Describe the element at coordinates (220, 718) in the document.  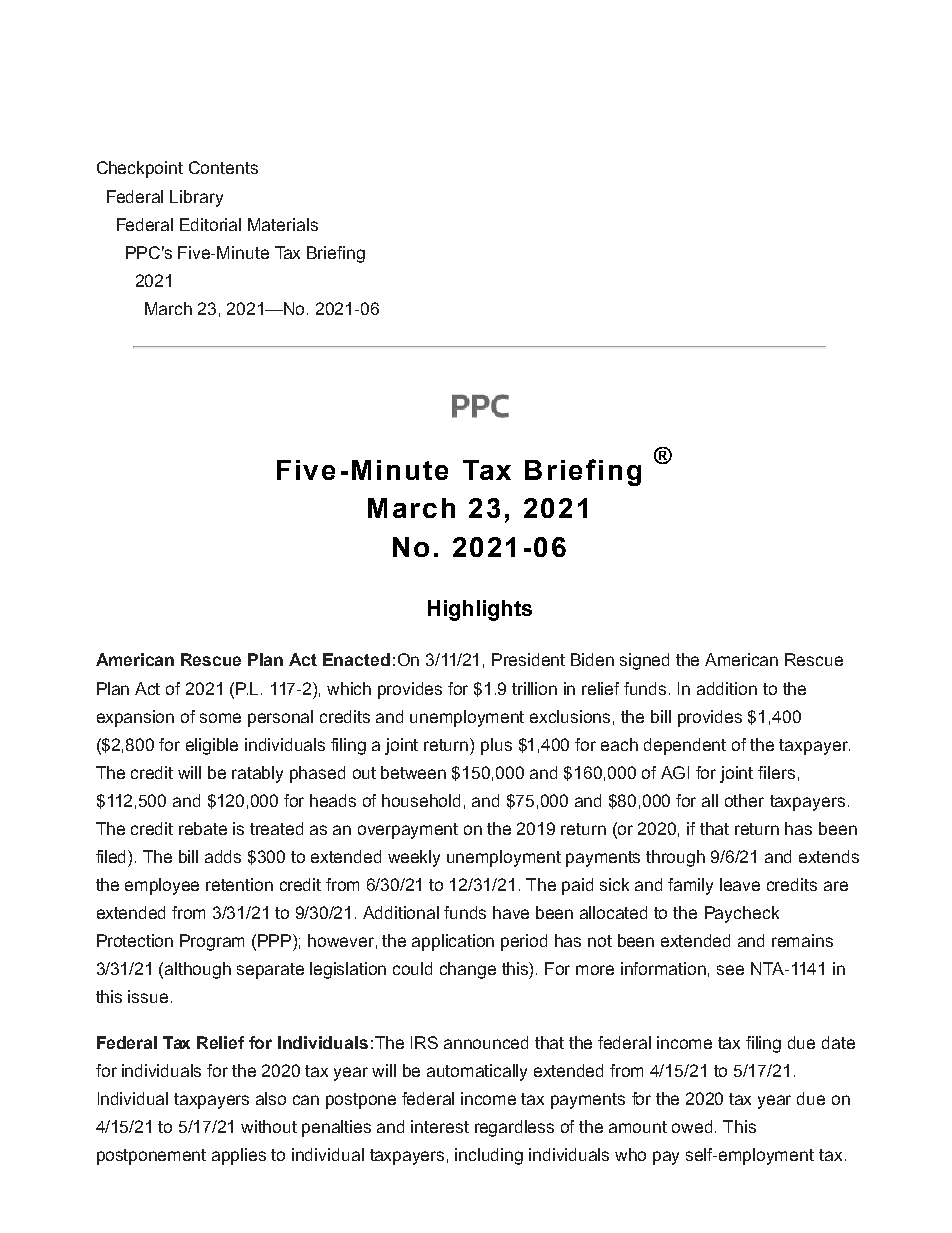
I see `some` at that location.
